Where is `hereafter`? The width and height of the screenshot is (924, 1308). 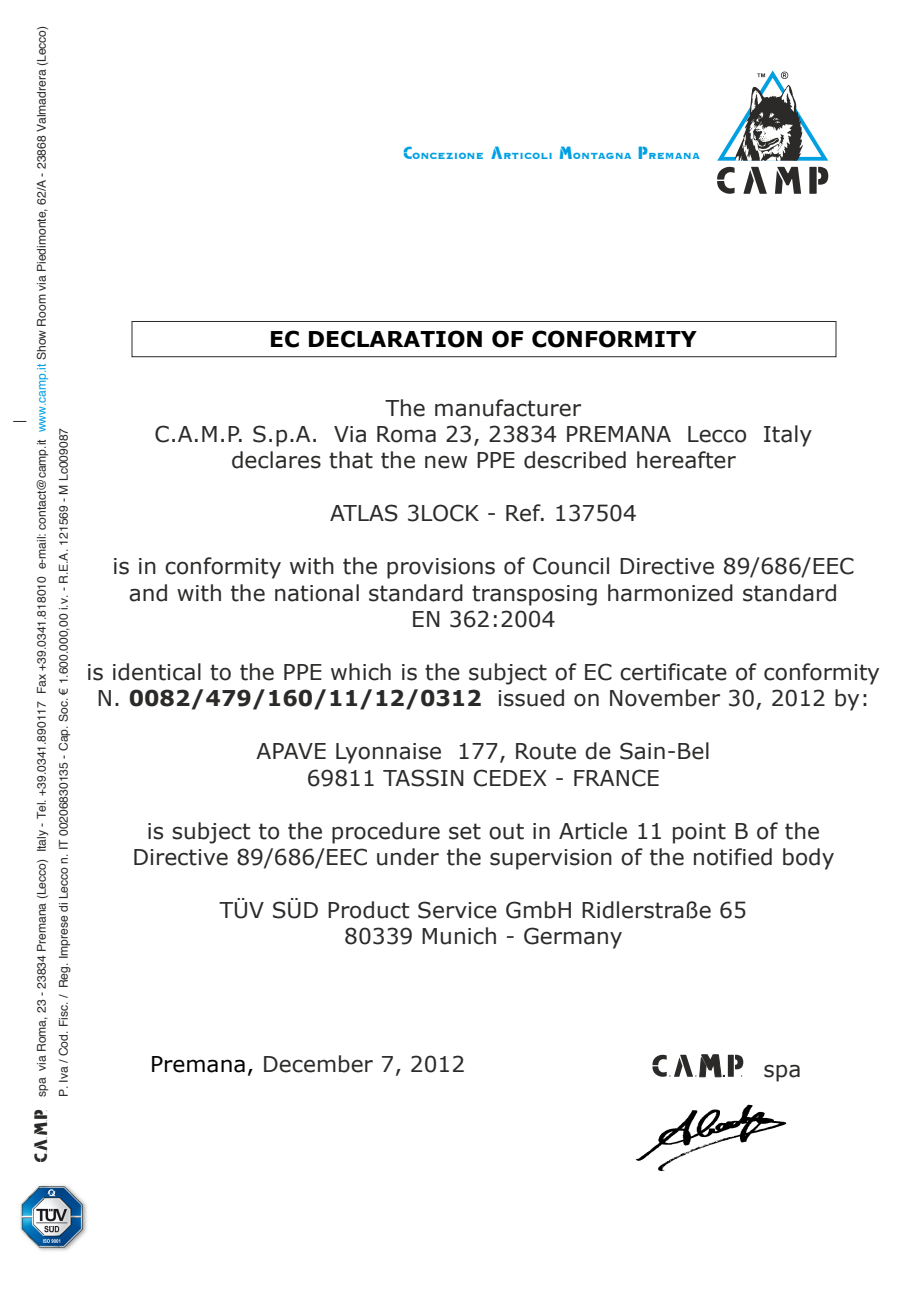
hereafter is located at coordinates (686, 460).
